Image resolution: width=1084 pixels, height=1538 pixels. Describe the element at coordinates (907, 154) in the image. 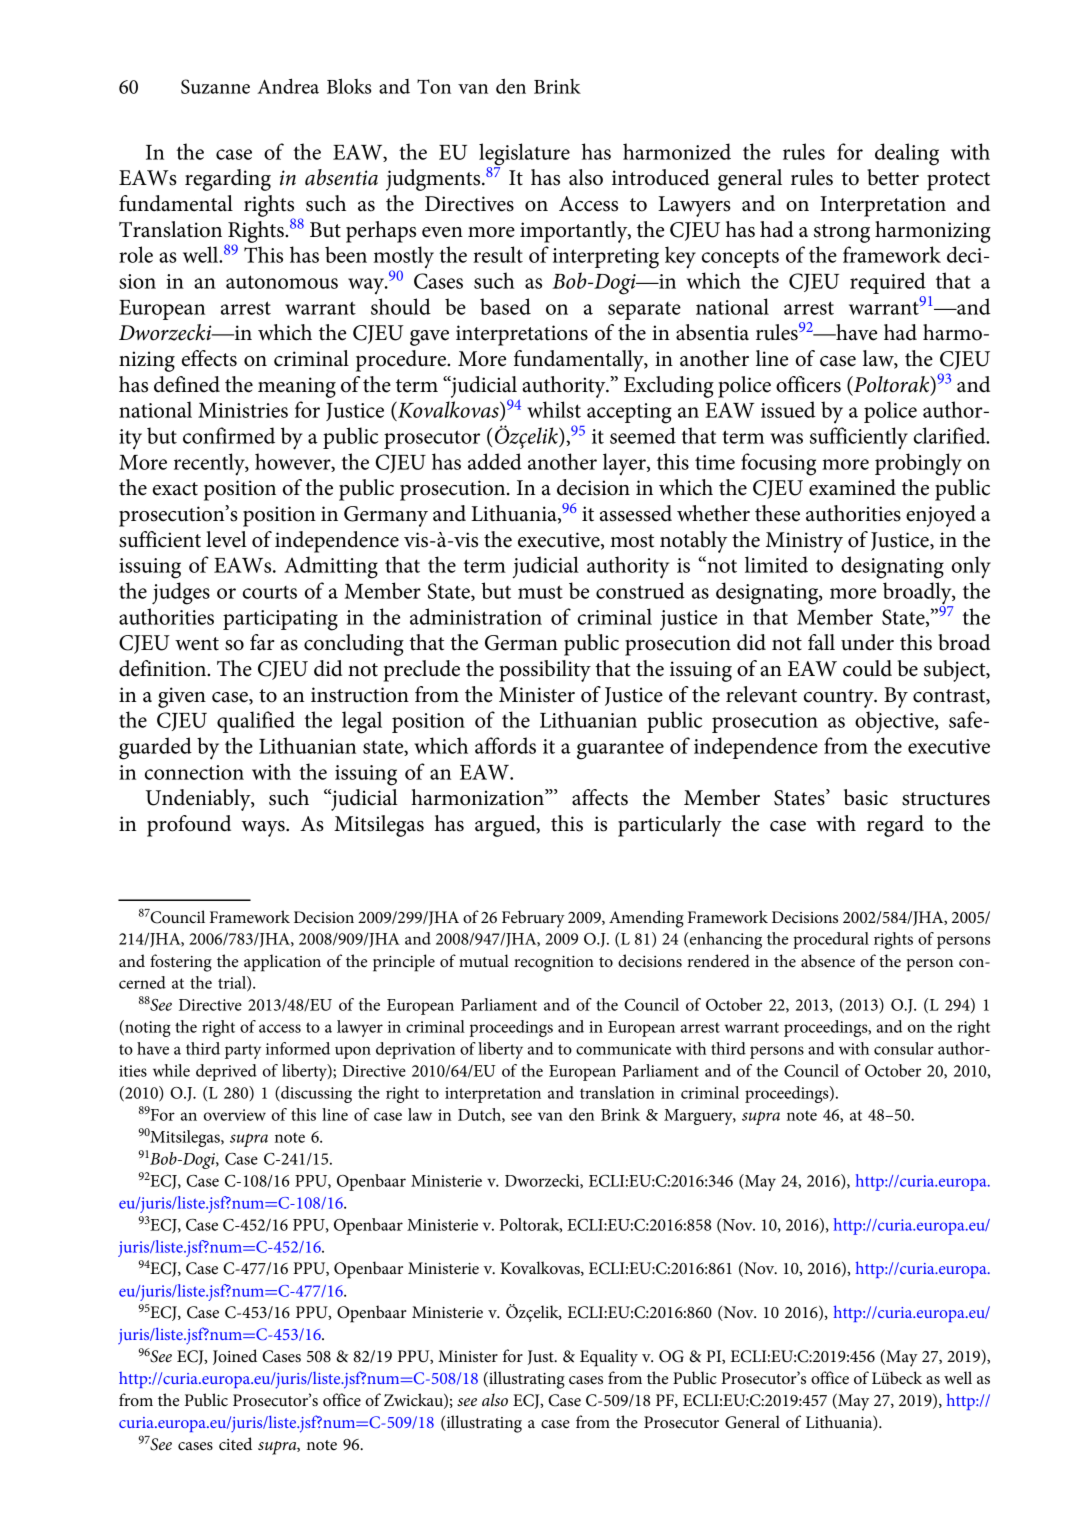

I see `dealing` at that location.
